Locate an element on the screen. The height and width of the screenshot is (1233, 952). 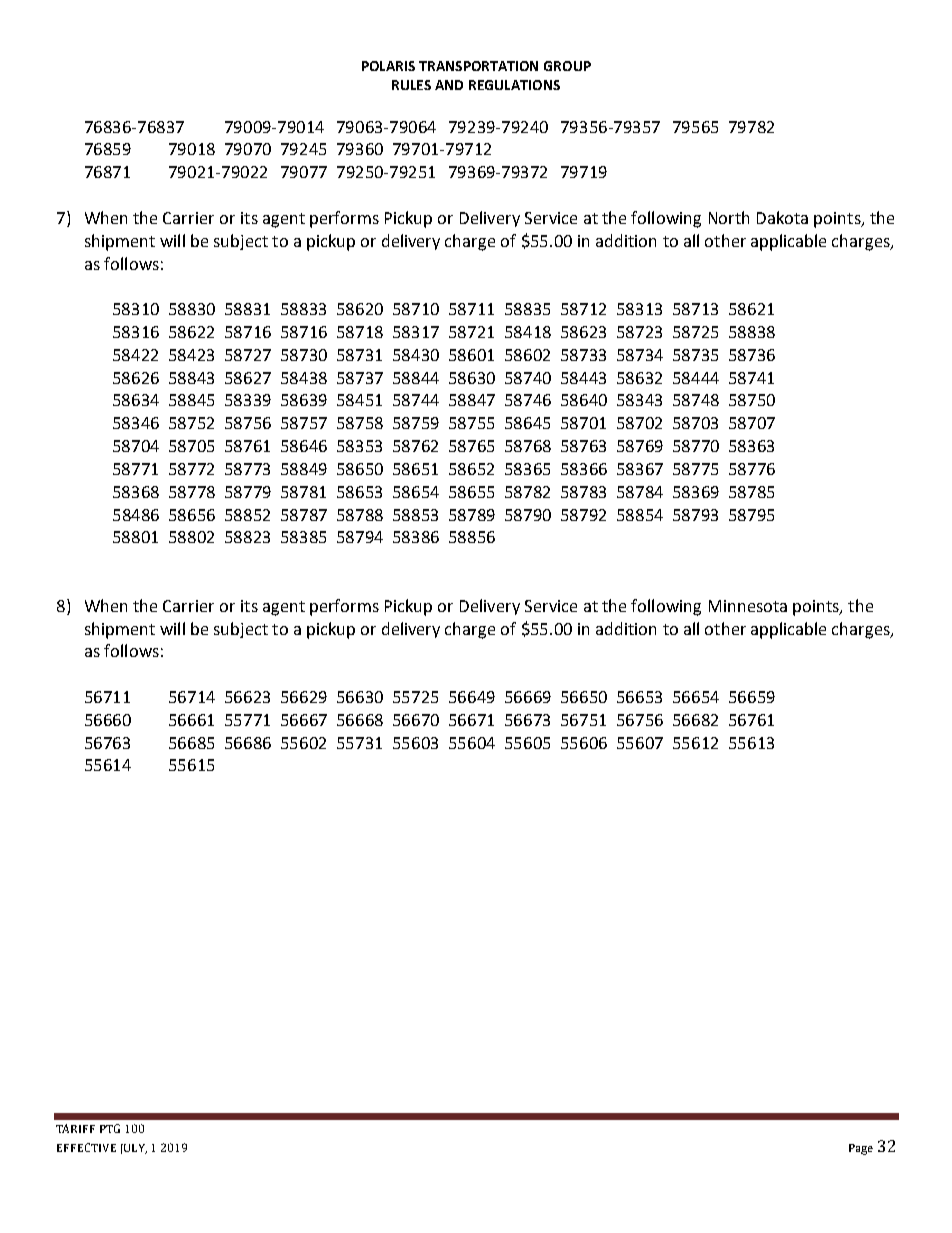
REGULATIONS is located at coordinates (514, 85).
